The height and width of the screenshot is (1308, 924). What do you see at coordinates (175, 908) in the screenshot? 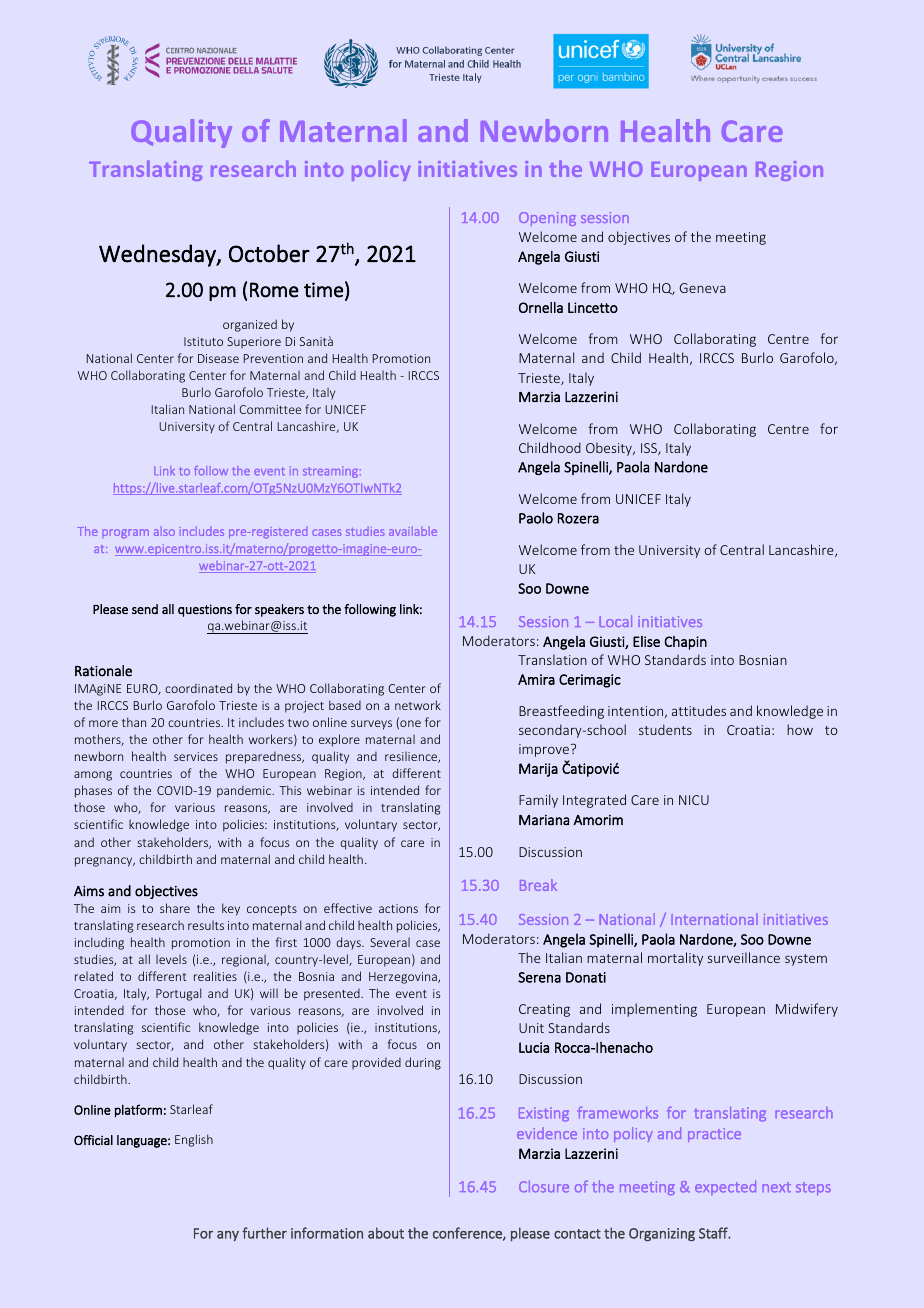
I see `share` at bounding box center [175, 908].
